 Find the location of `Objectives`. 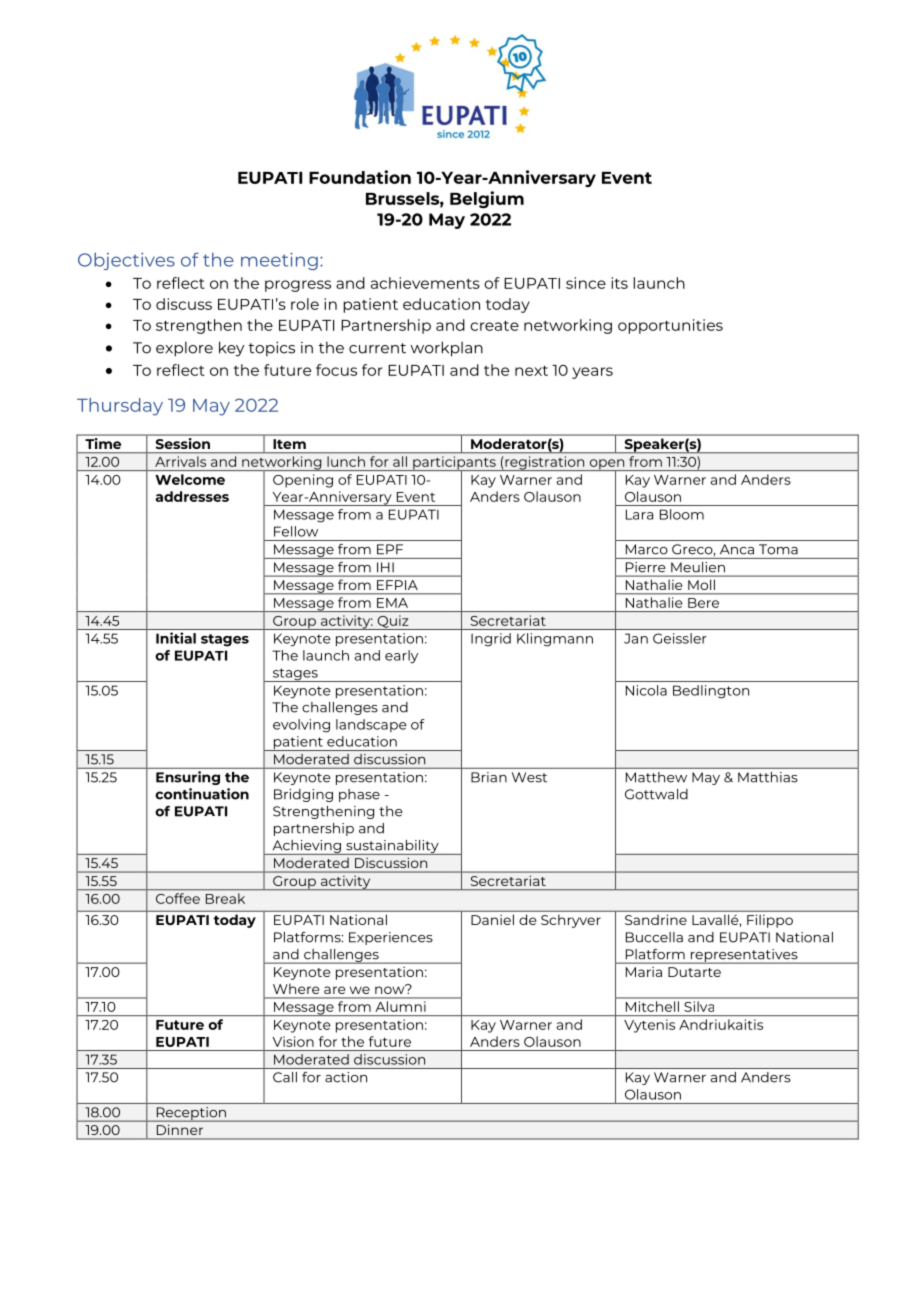

Objectives is located at coordinates (126, 261).
